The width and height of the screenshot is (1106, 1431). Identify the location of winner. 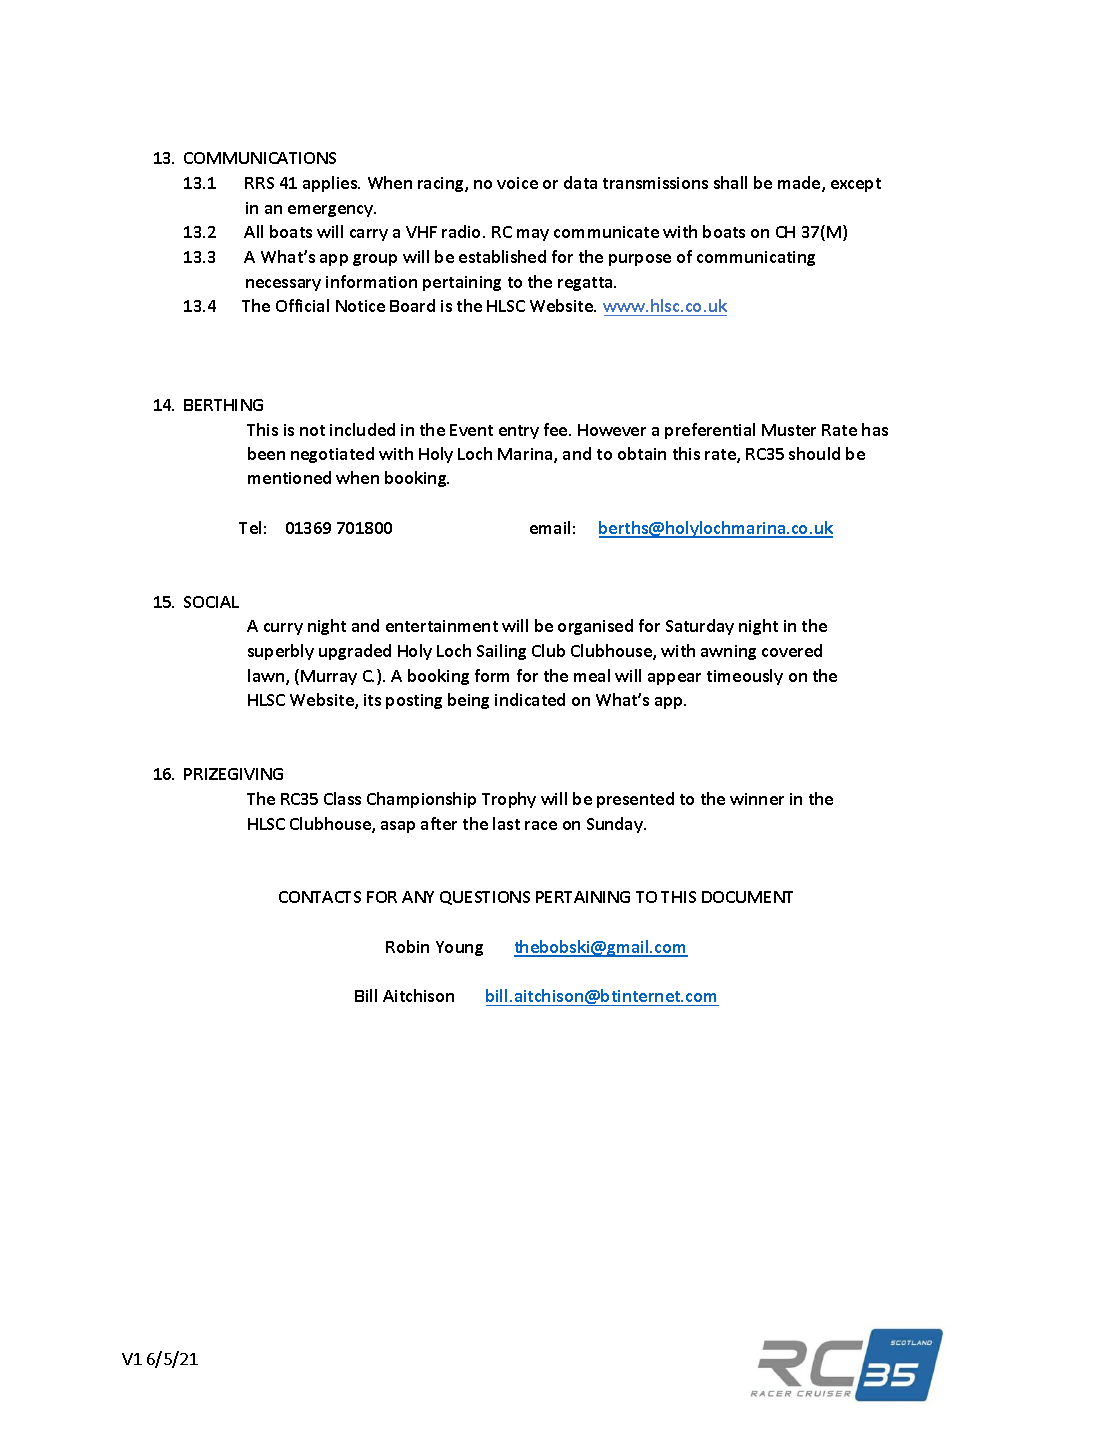
(757, 799).
